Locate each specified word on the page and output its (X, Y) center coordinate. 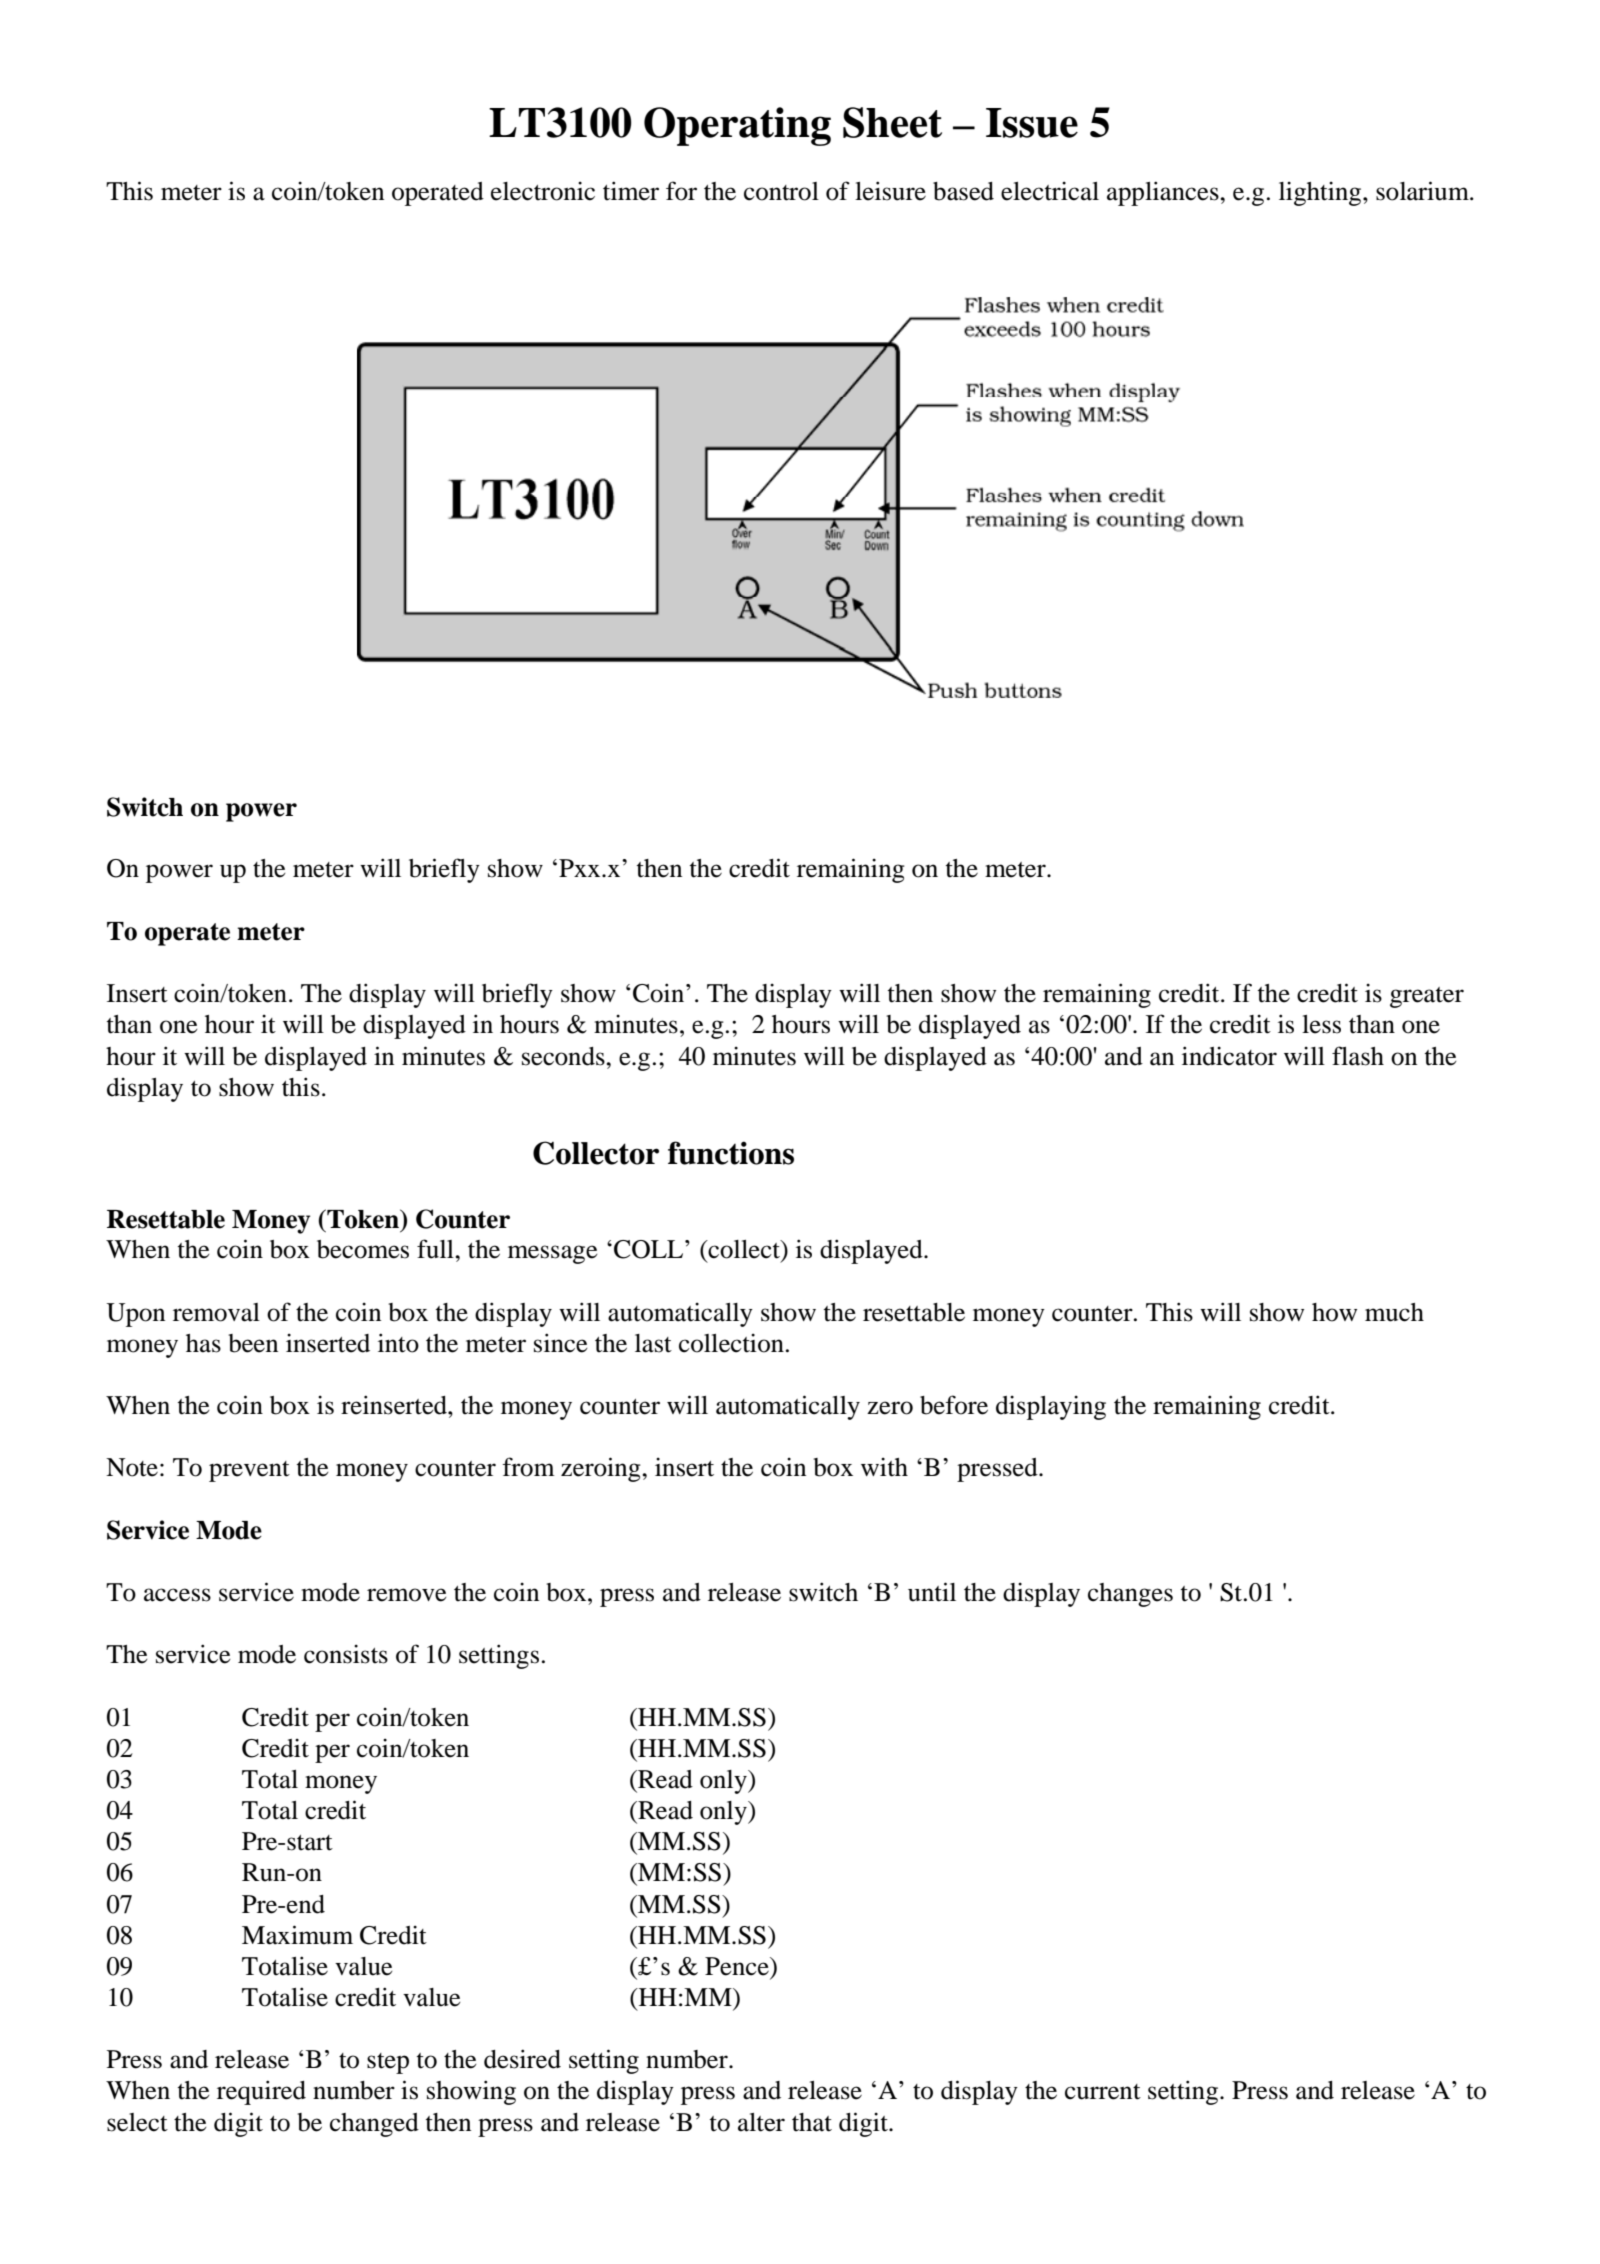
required (261, 2092)
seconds (564, 1056)
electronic (543, 191)
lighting (1321, 193)
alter (761, 2122)
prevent (249, 1471)
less (1321, 1024)
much (1394, 1312)
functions (731, 1153)
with (884, 1467)
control (781, 191)
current (1103, 2092)
